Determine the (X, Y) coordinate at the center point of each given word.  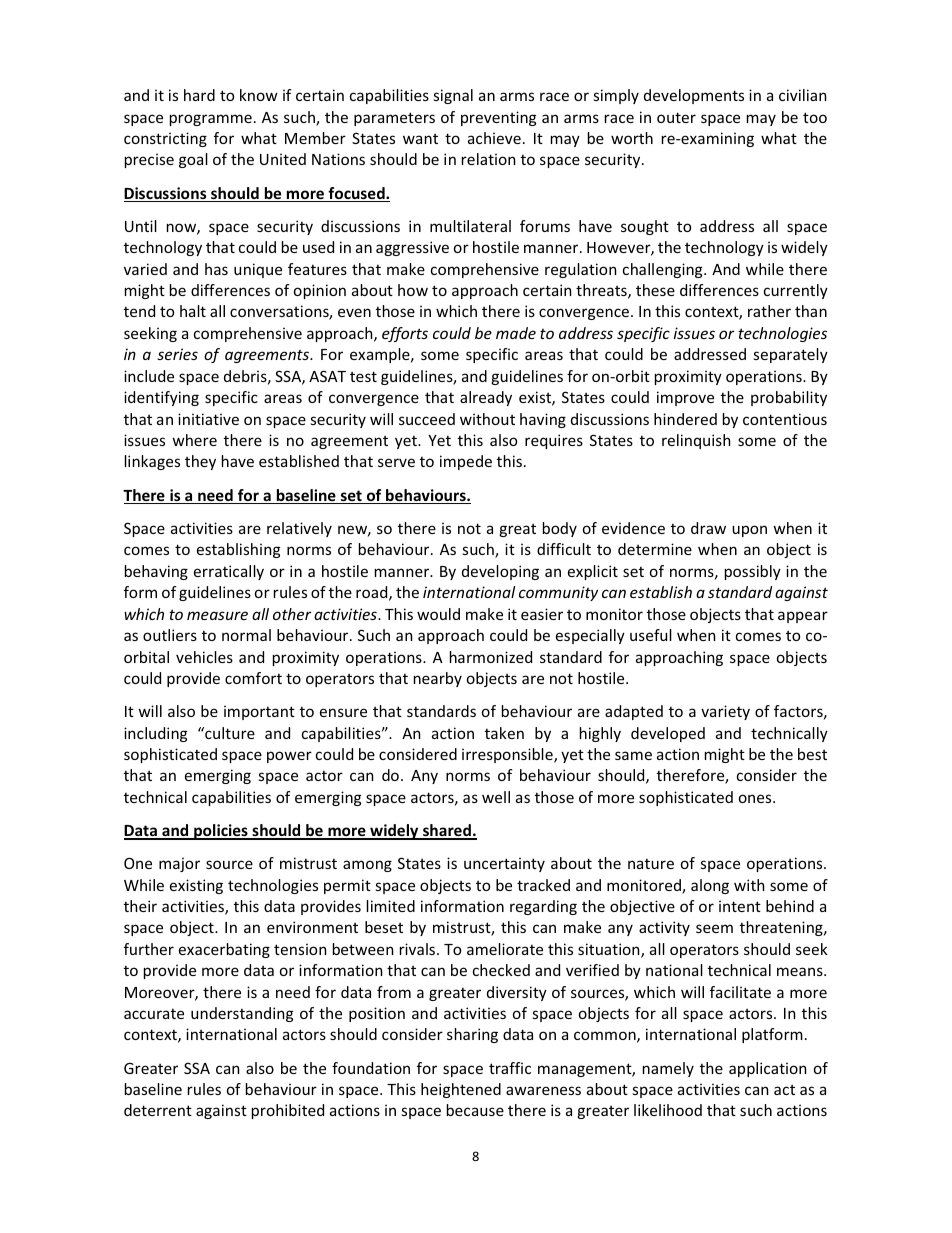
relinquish (696, 441)
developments (694, 96)
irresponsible (508, 755)
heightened (461, 1090)
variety (725, 712)
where (194, 440)
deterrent (158, 1110)
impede (466, 462)
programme (211, 120)
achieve (494, 138)
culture (229, 733)
